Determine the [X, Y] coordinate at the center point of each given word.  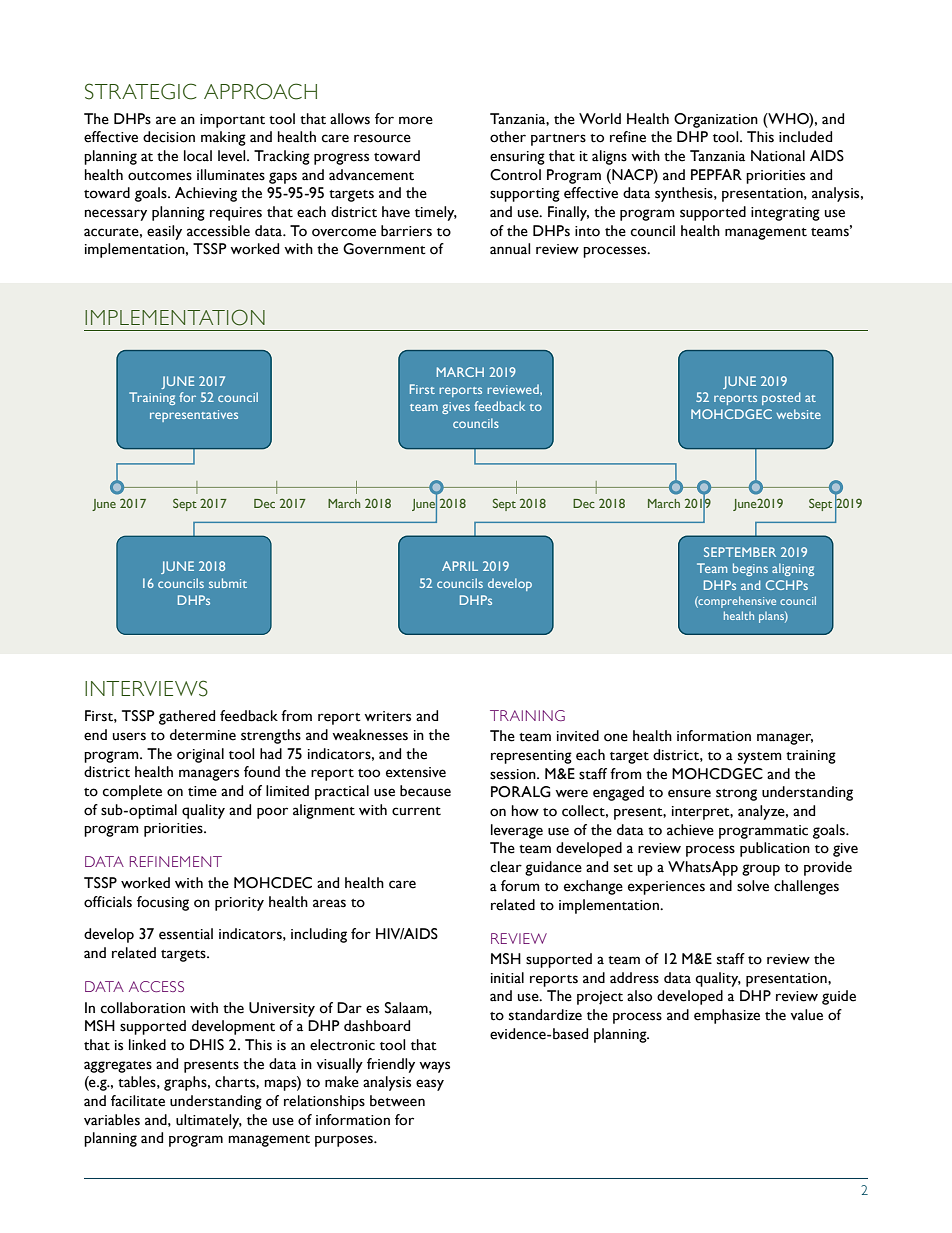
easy [430, 1085]
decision [169, 137]
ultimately [209, 1121]
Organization [716, 120]
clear [506, 867]
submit [228, 583]
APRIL [460, 566]
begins [750, 569]
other [508, 137]
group [761, 870]
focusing [163, 903]
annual [510, 249]
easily [164, 232]
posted [781, 398]
